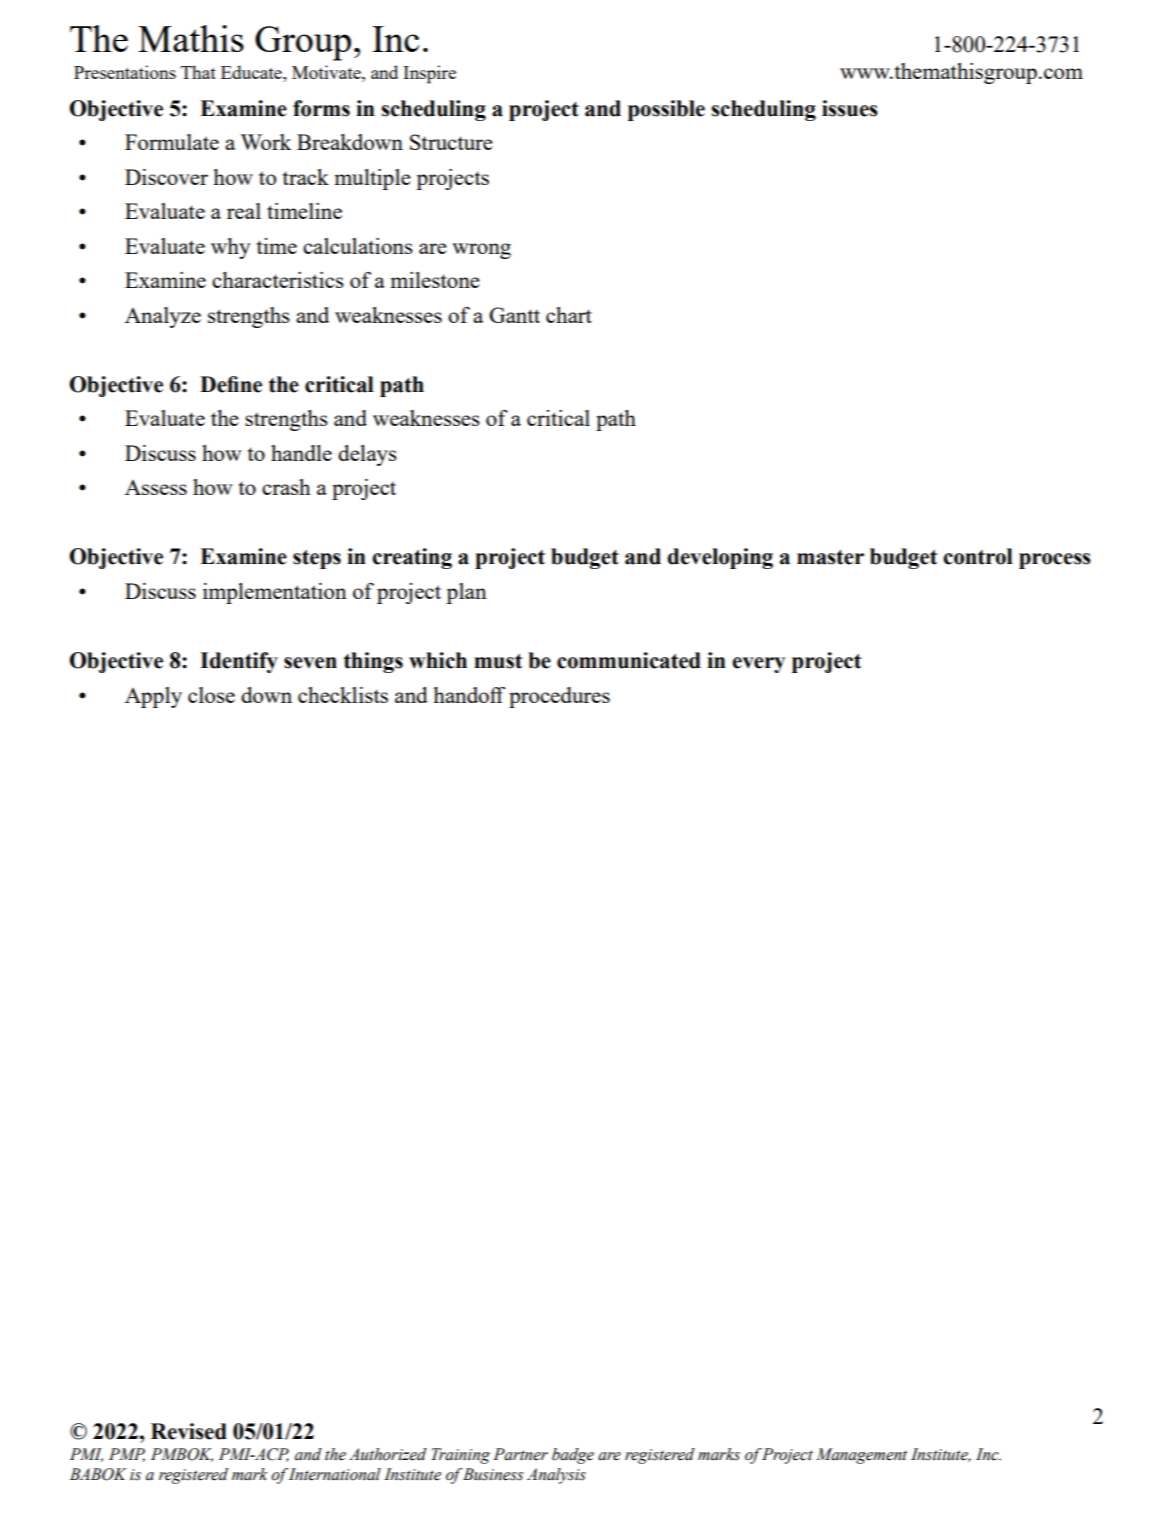 This screenshot has width=1174, height=1519. What do you see at coordinates (559, 697) in the screenshot?
I see `procedures` at bounding box center [559, 697].
